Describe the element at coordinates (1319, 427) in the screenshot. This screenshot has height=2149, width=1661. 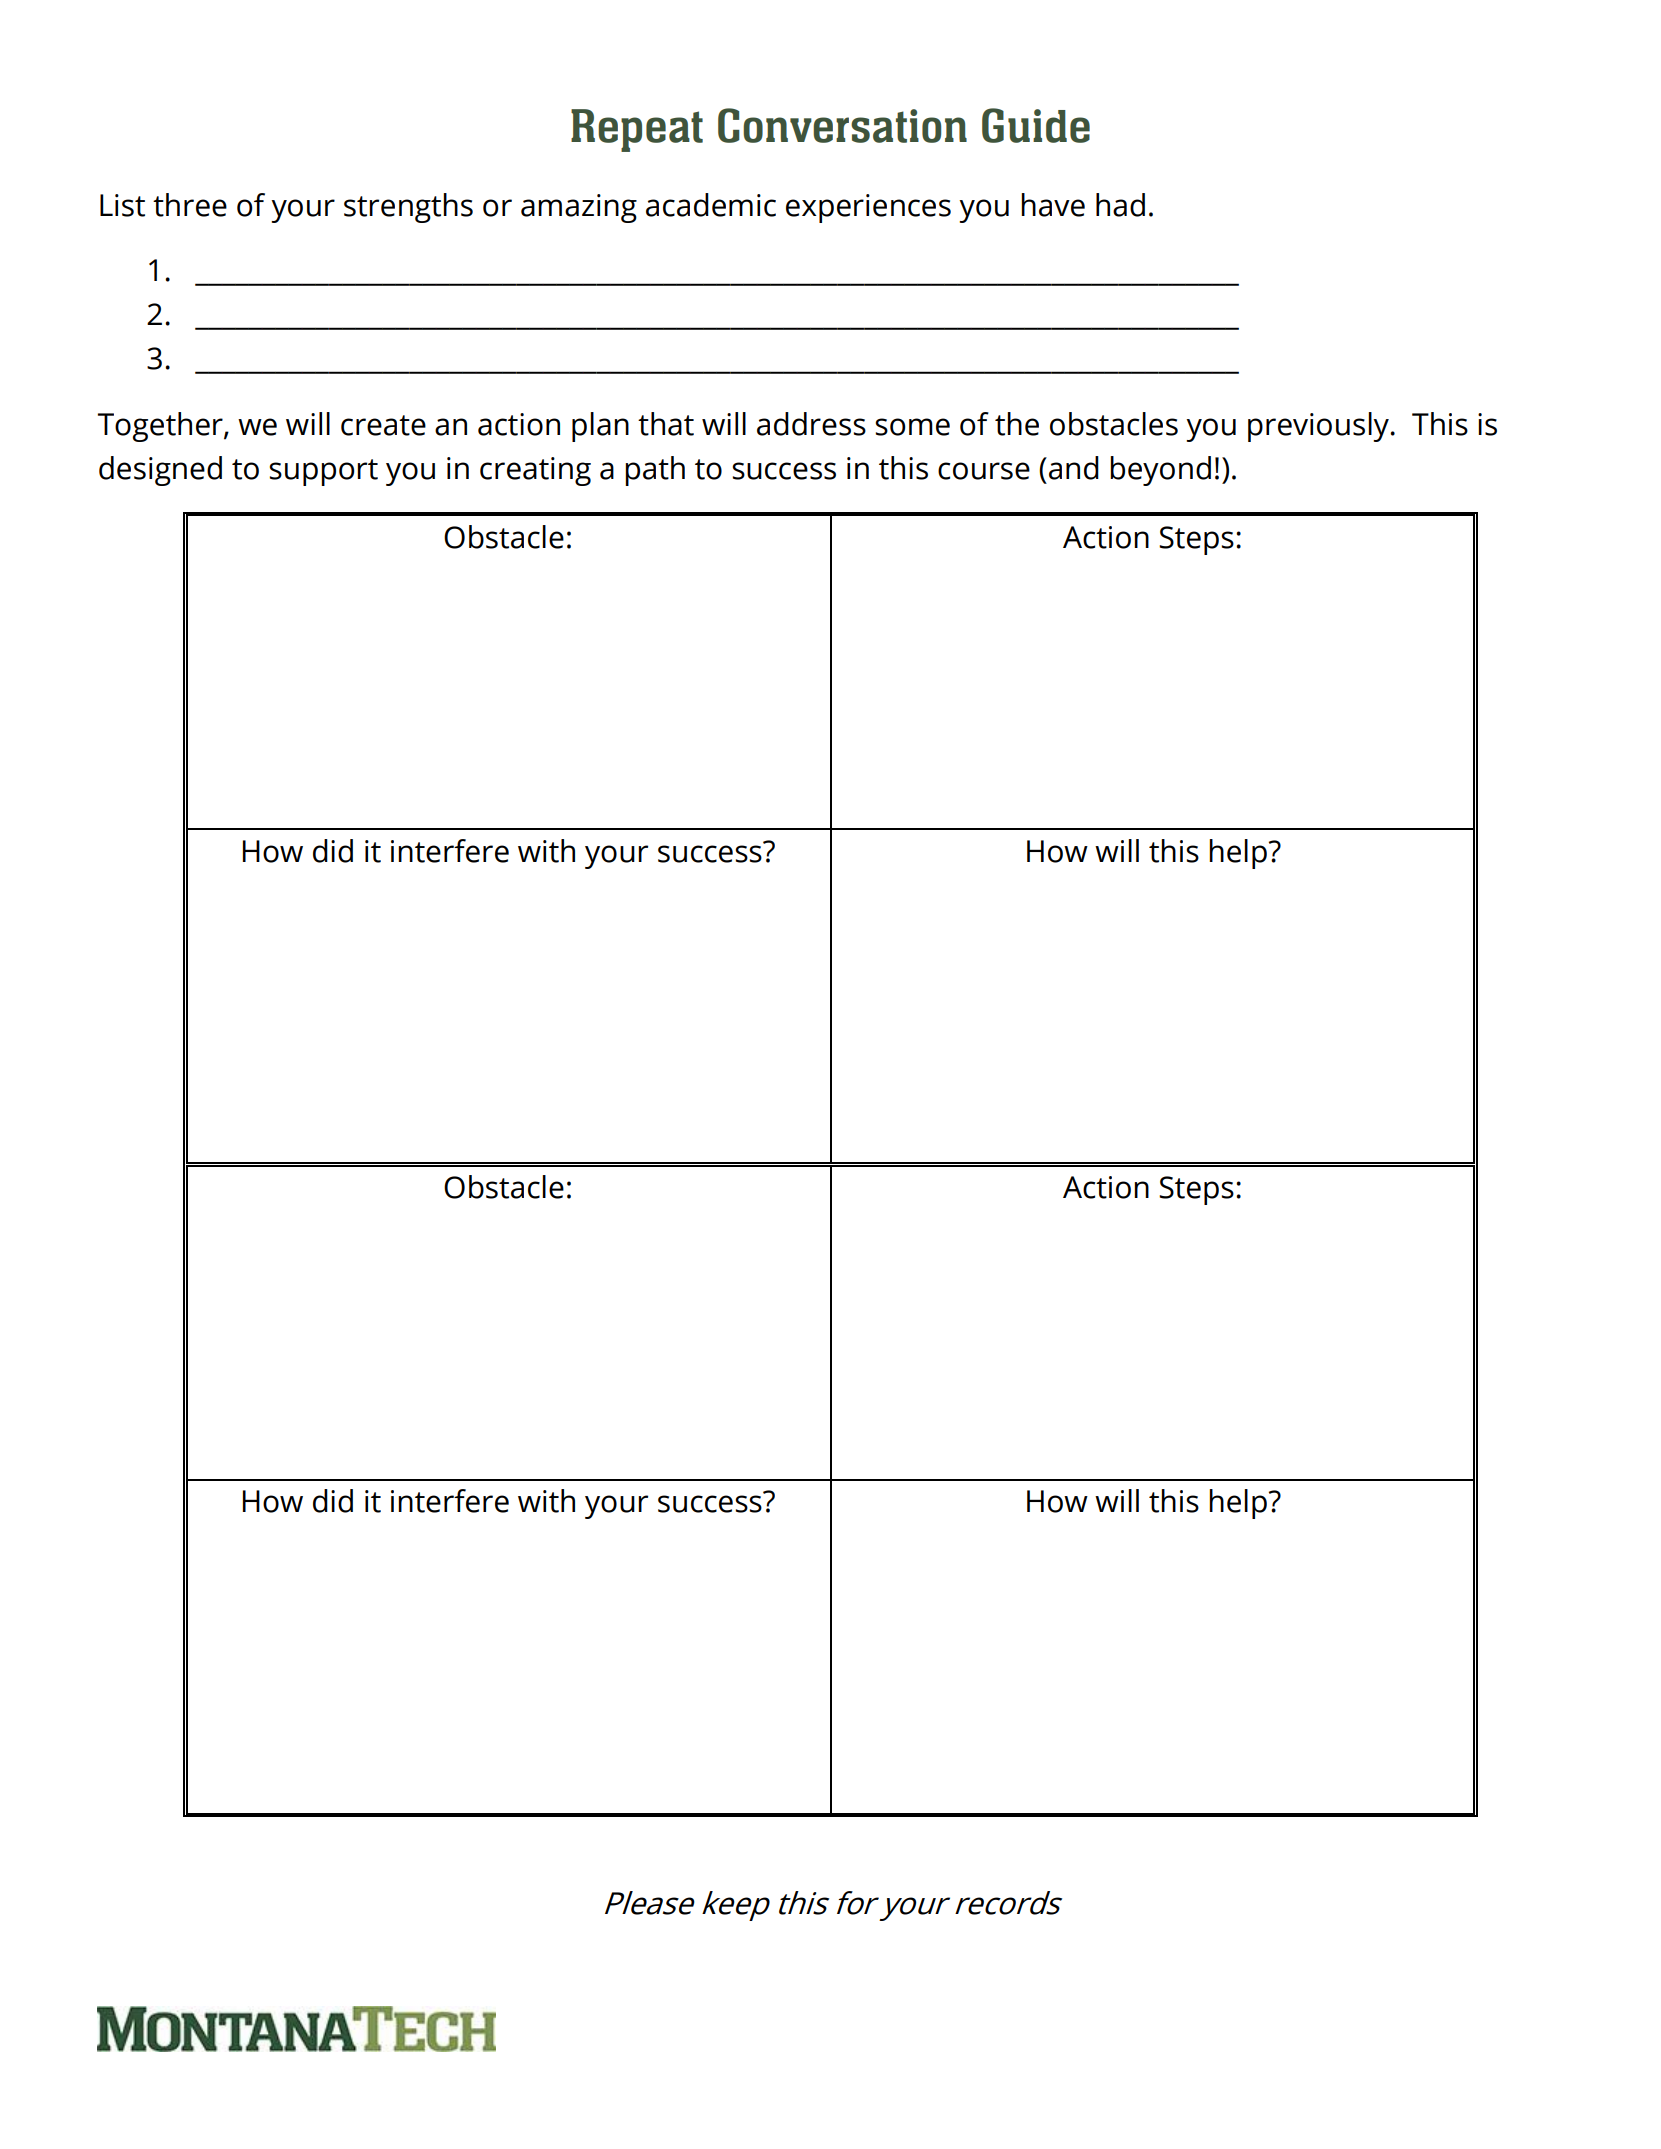
I see `previously` at that location.
